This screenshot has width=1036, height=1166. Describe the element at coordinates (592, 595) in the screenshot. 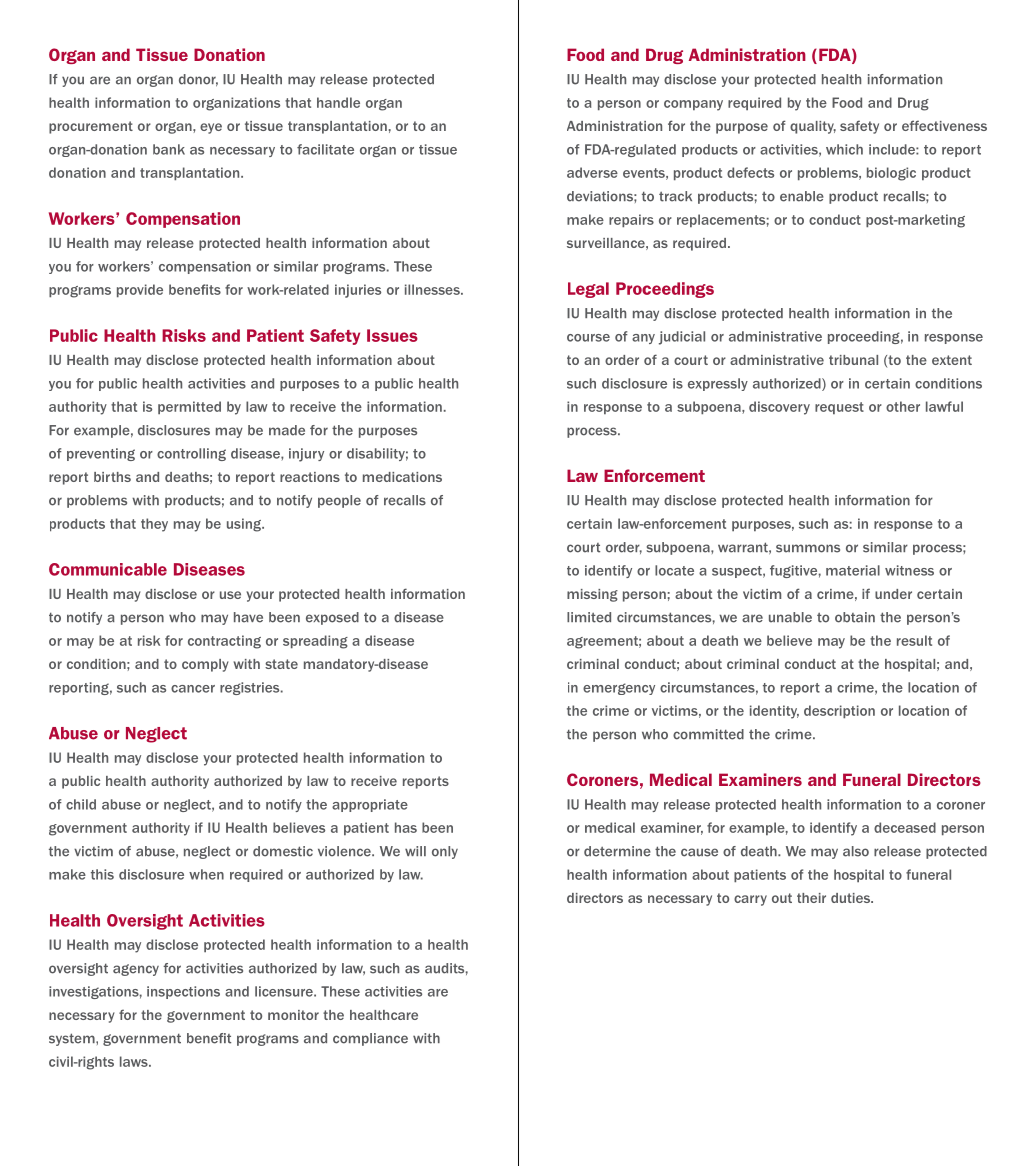

I see `missing` at that location.
